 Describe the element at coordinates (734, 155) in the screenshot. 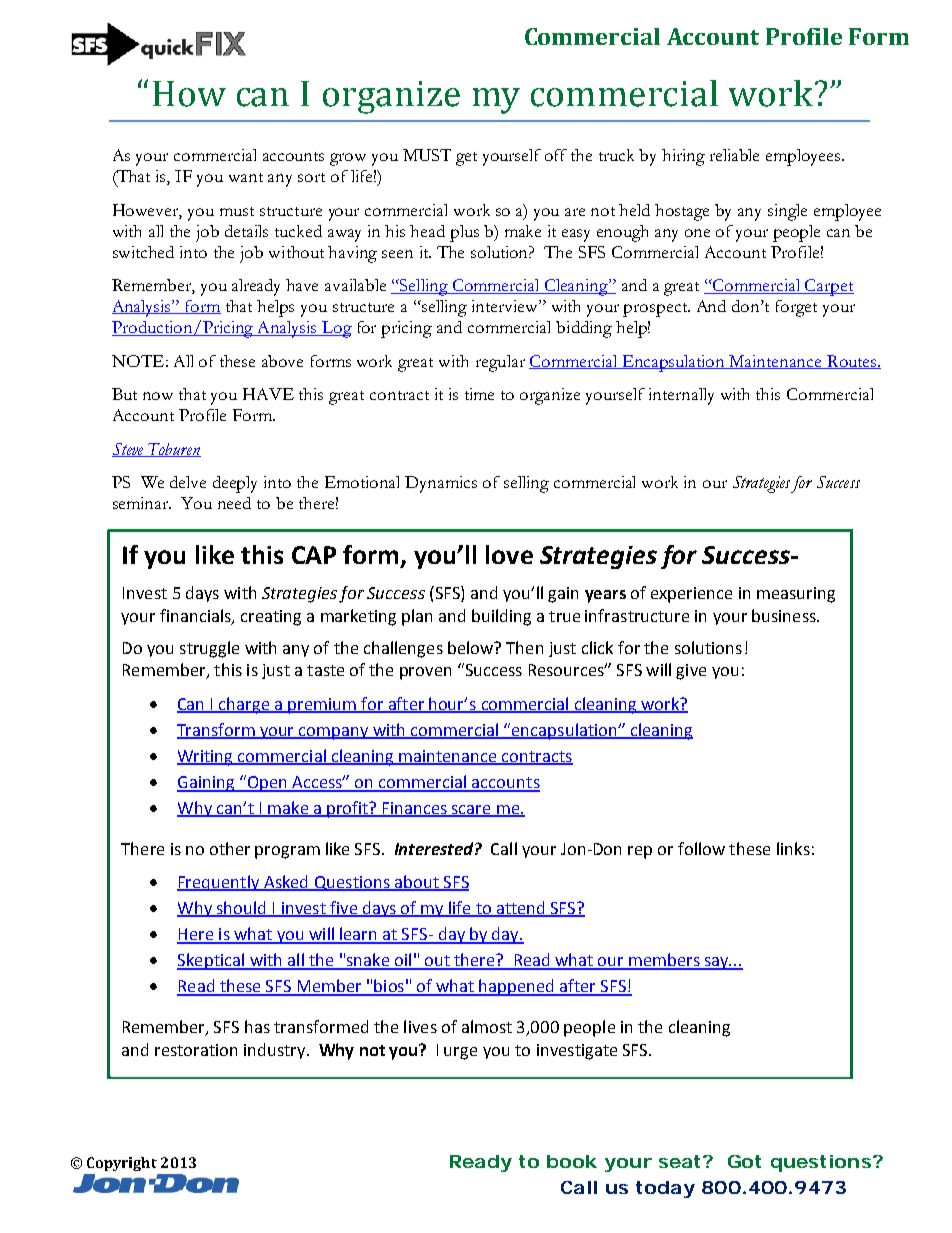

I see `reliable` at that location.
